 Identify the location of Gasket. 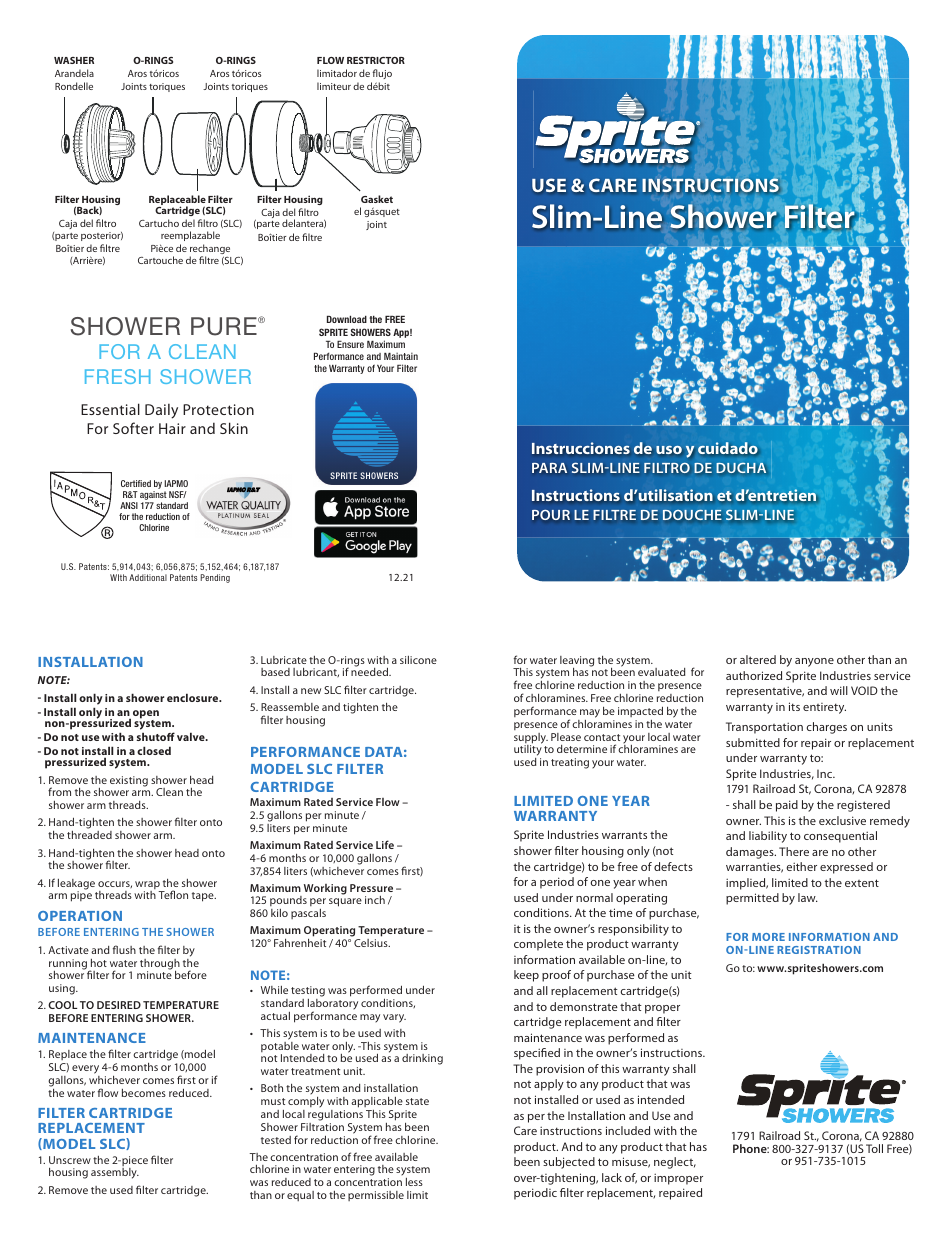
(377, 199).
